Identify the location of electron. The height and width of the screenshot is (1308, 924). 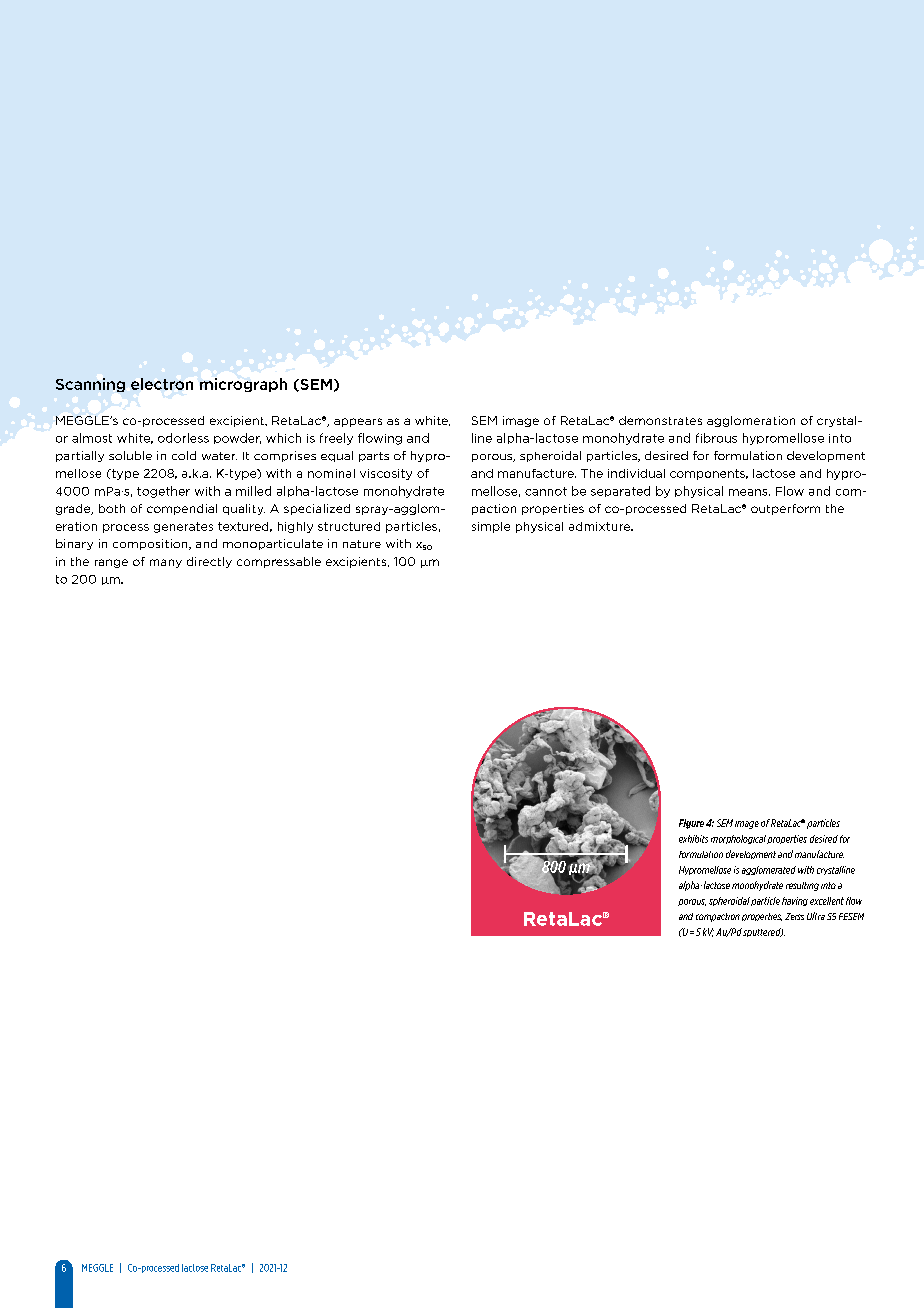
(162, 384).
